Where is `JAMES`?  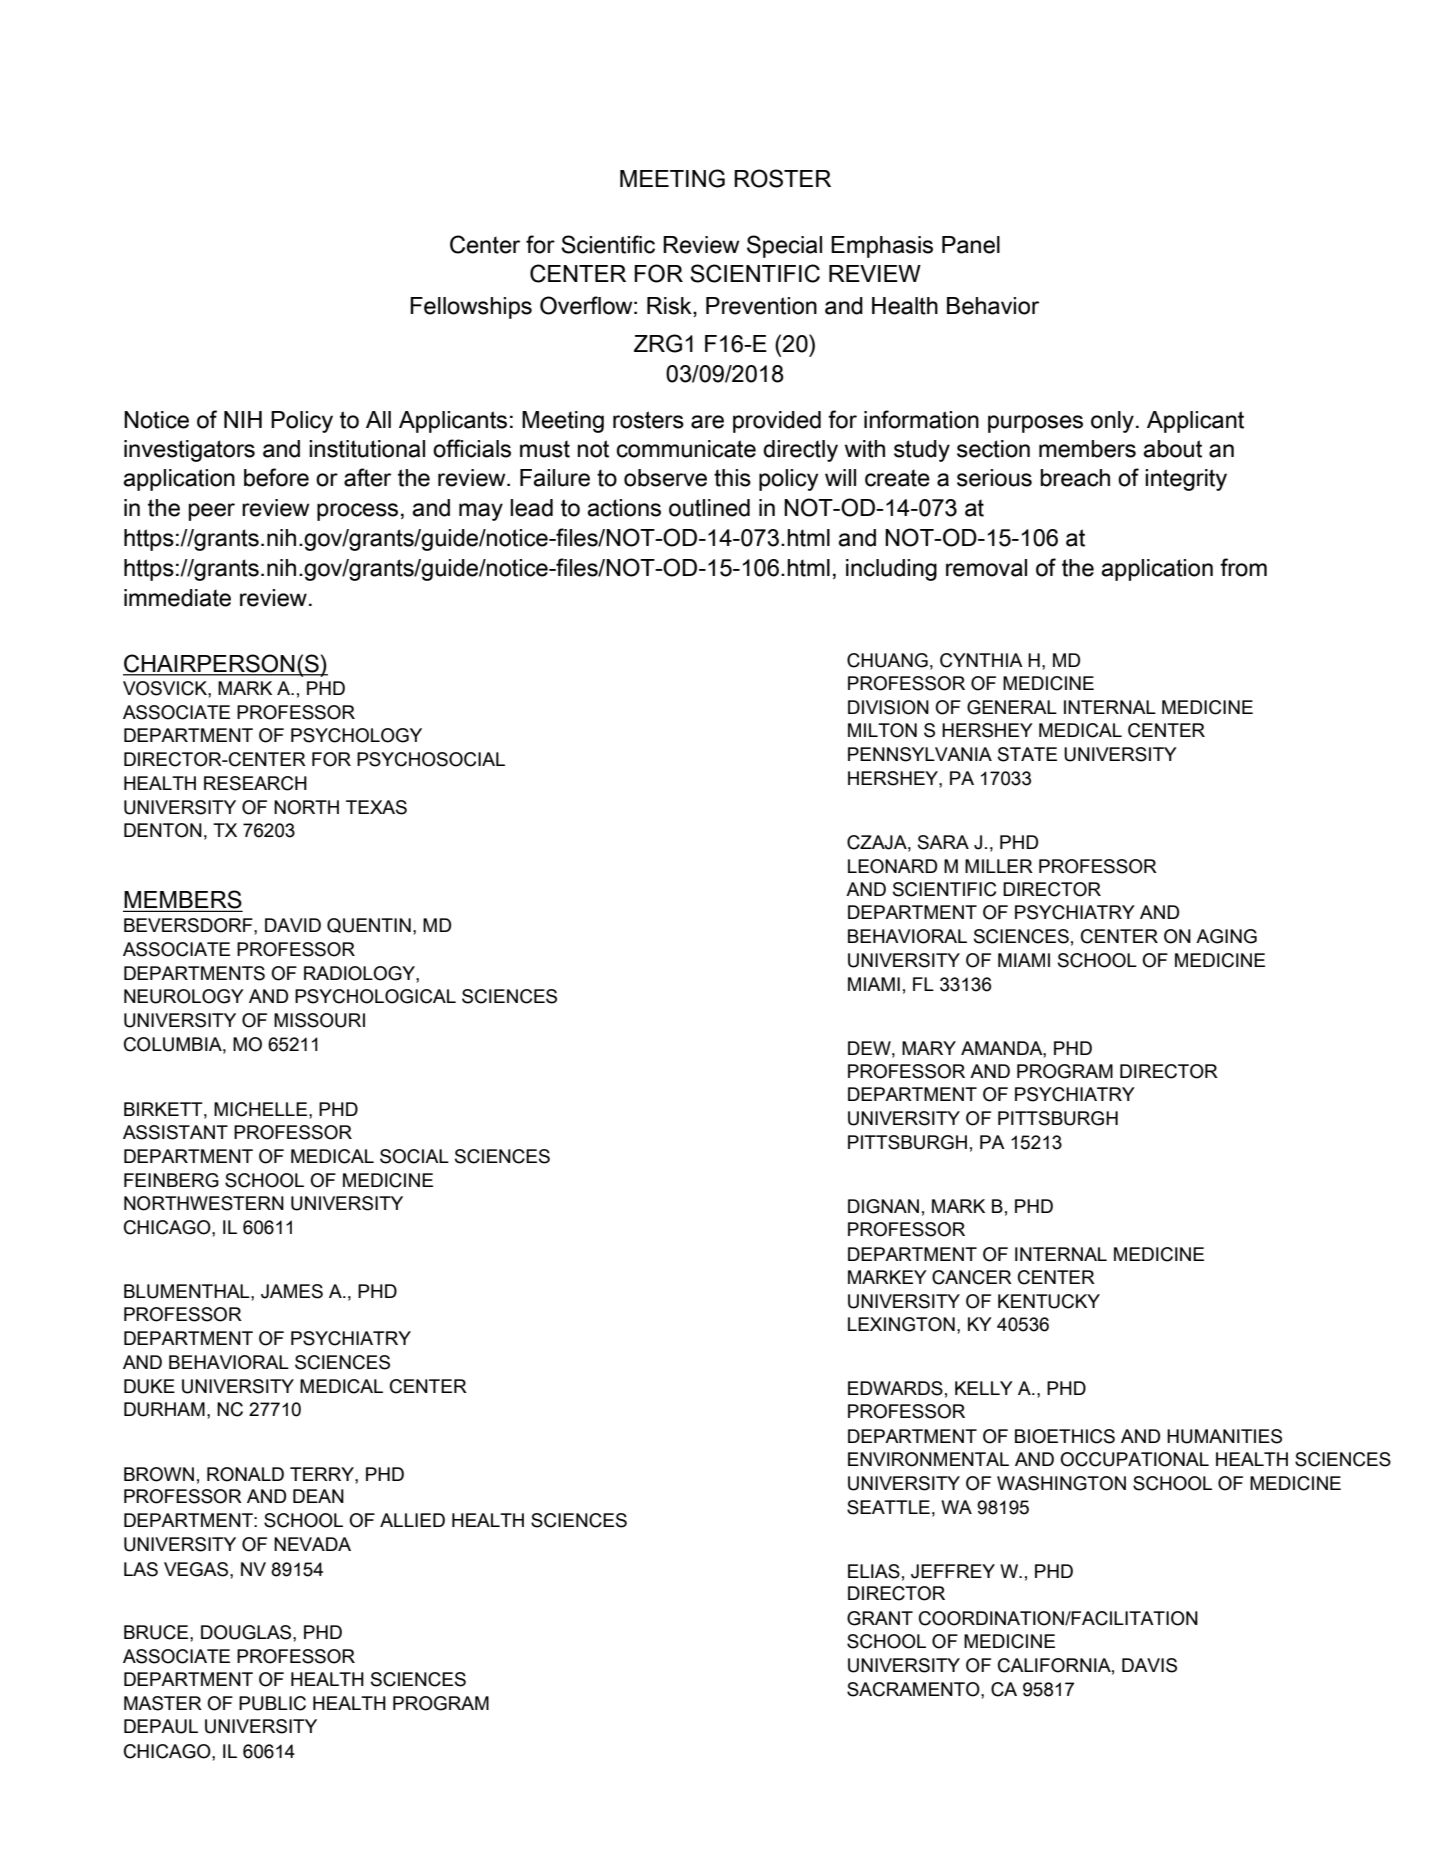 JAMES is located at coordinates (292, 1291).
